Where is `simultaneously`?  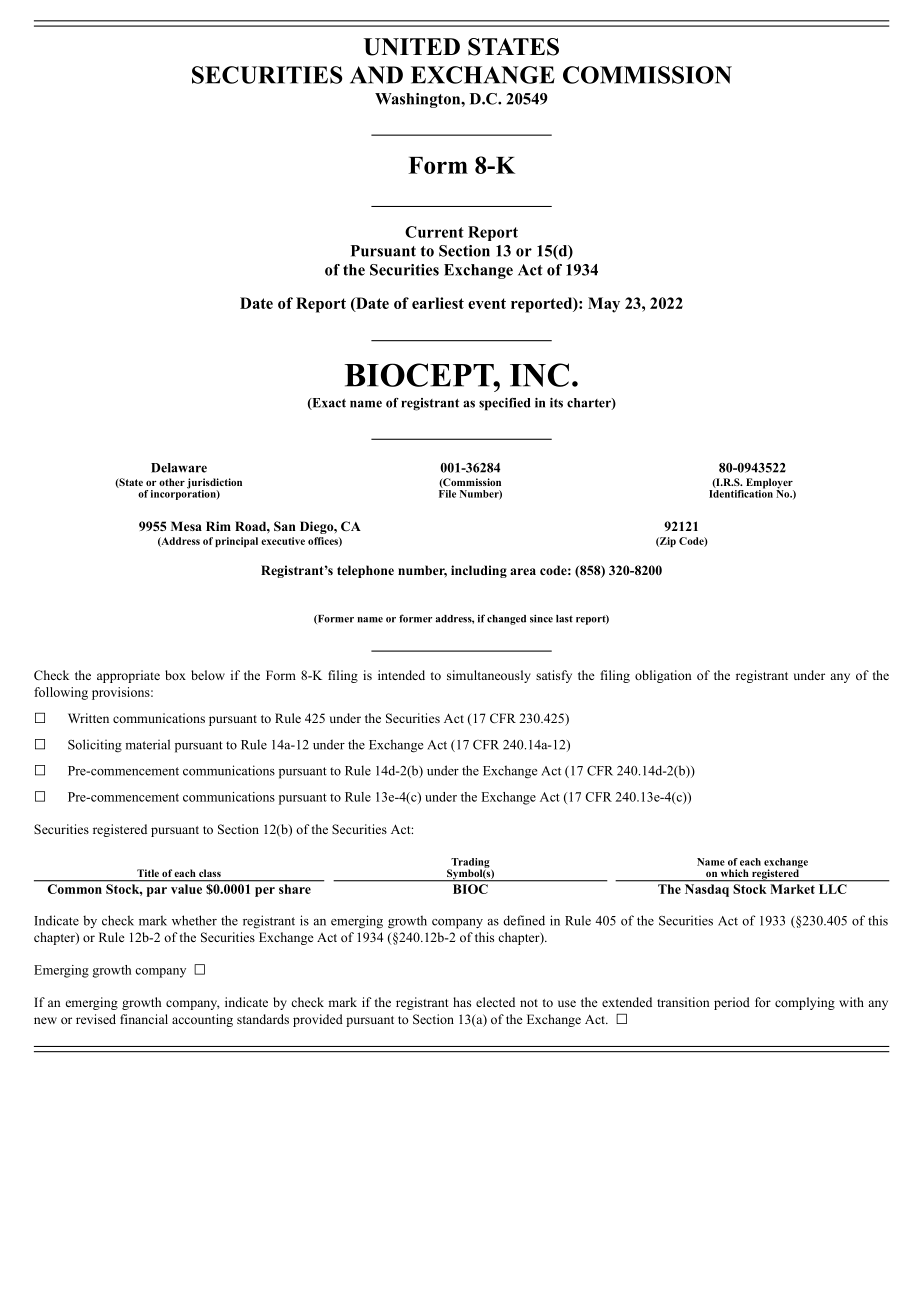
simultaneously is located at coordinates (489, 676).
